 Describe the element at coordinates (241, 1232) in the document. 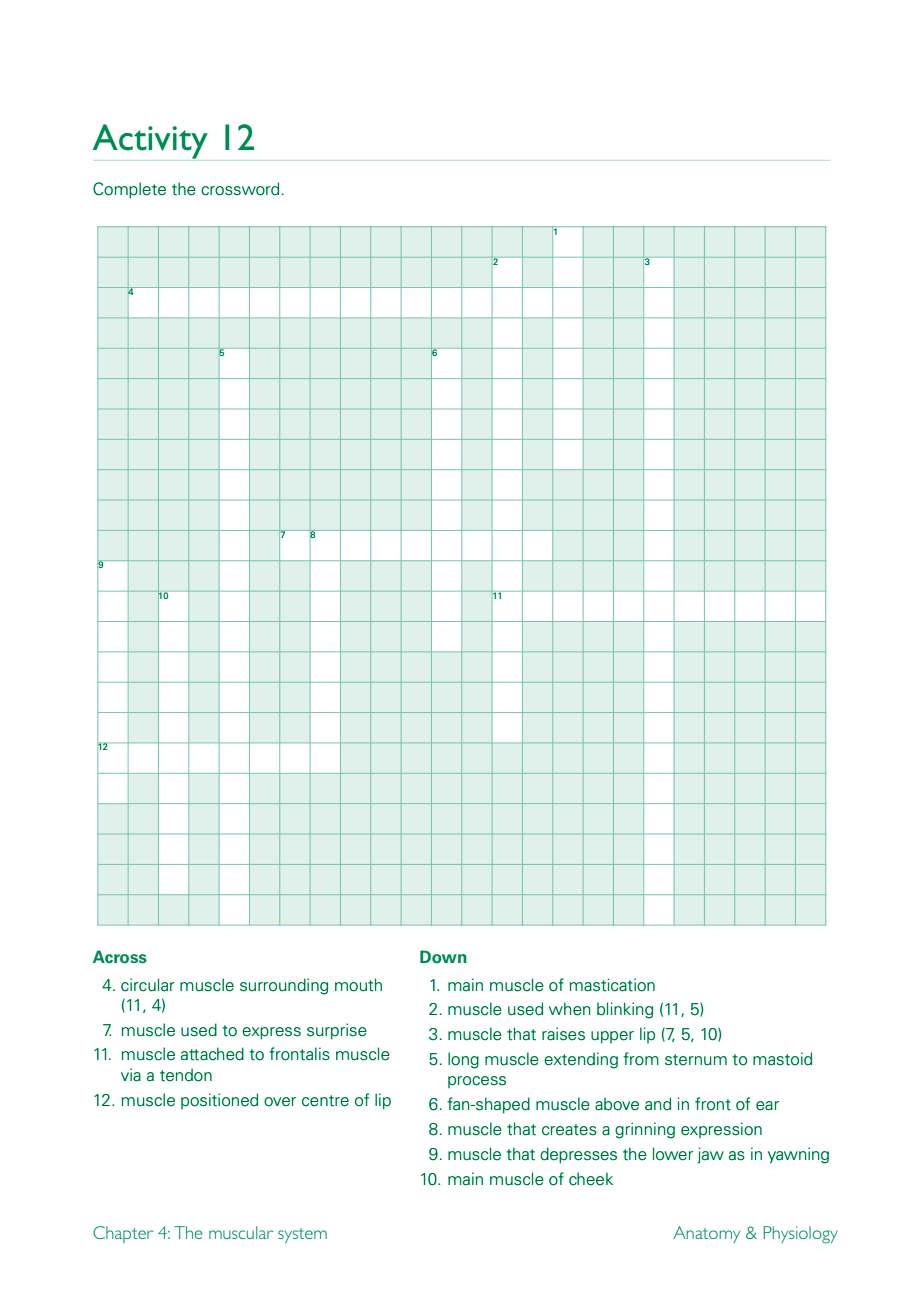

I see `muscular` at that location.
